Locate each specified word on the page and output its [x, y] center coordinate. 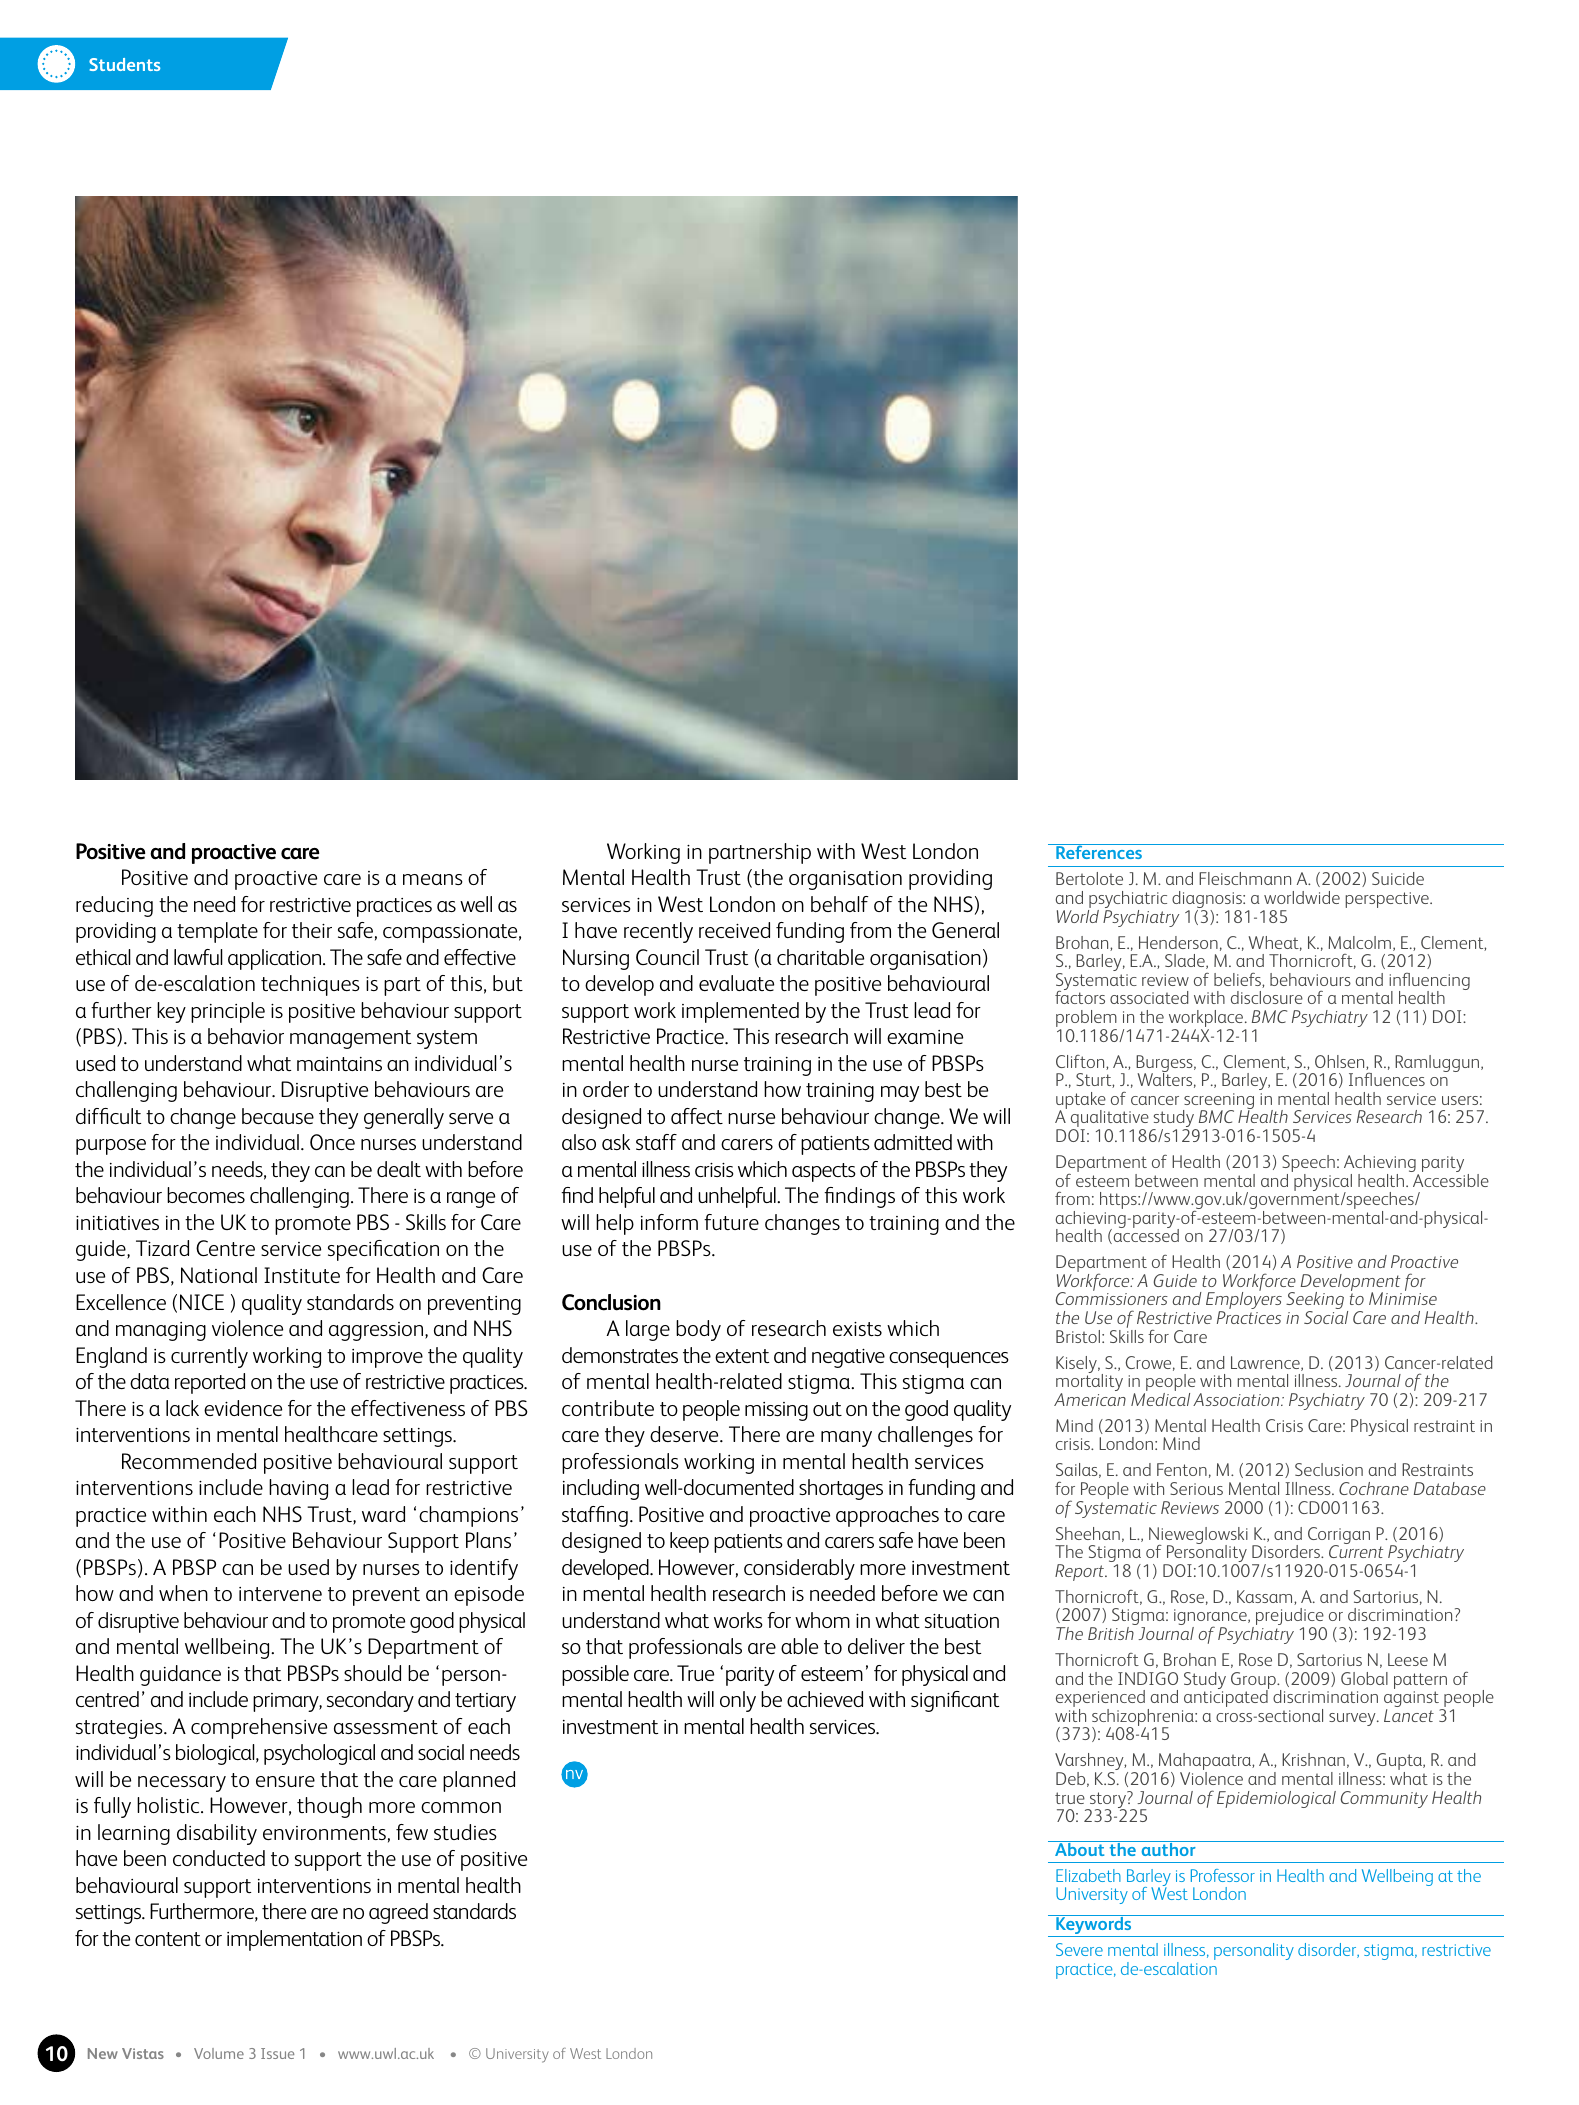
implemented [740, 1012]
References [1099, 851]
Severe [1079, 1949]
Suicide [1398, 878]
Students [124, 64]
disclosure [1267, 997]
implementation [294, 1940]
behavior [246, 1036]
